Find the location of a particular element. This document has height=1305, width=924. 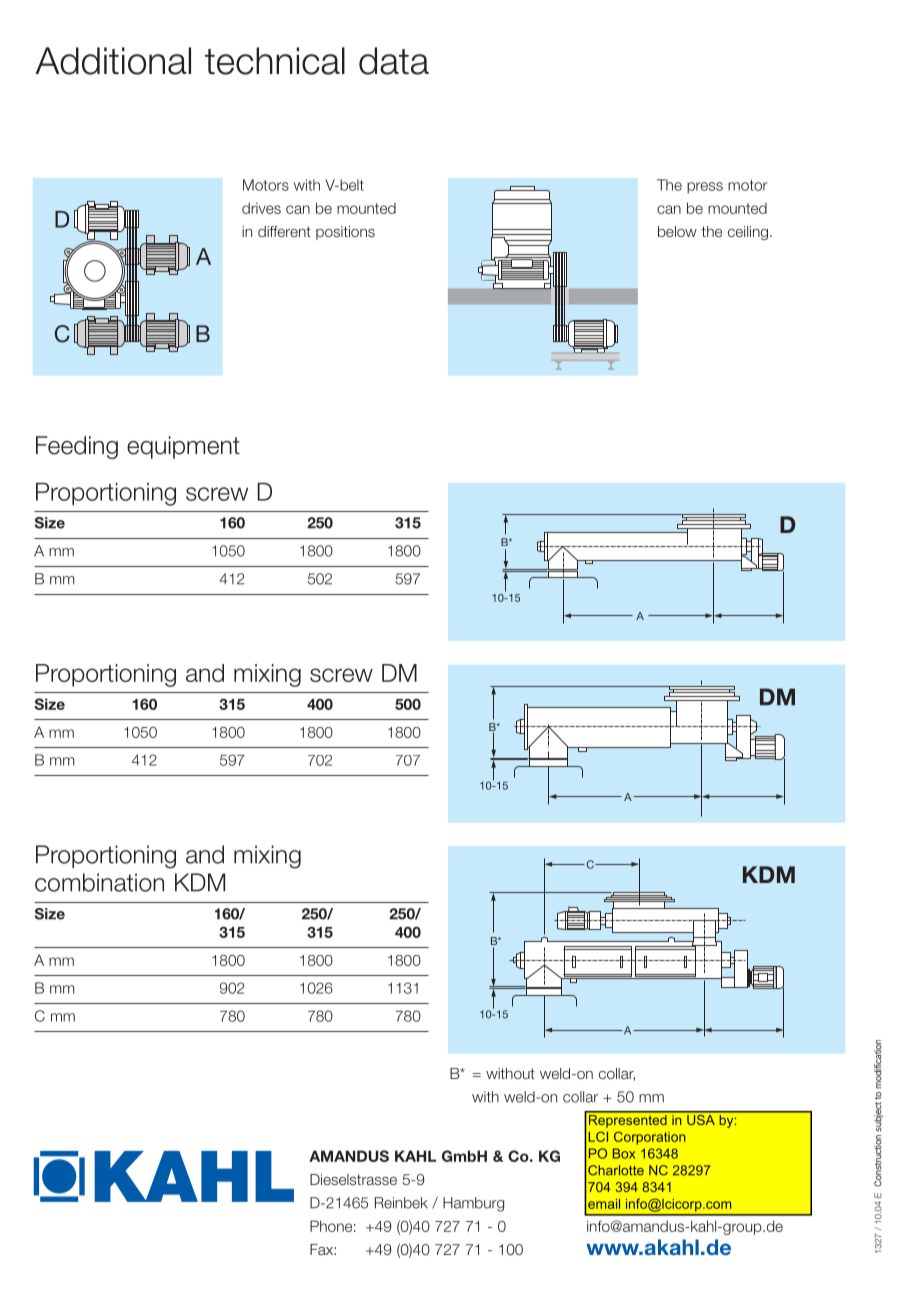

Feeding is located at coordinates (77, 447).
